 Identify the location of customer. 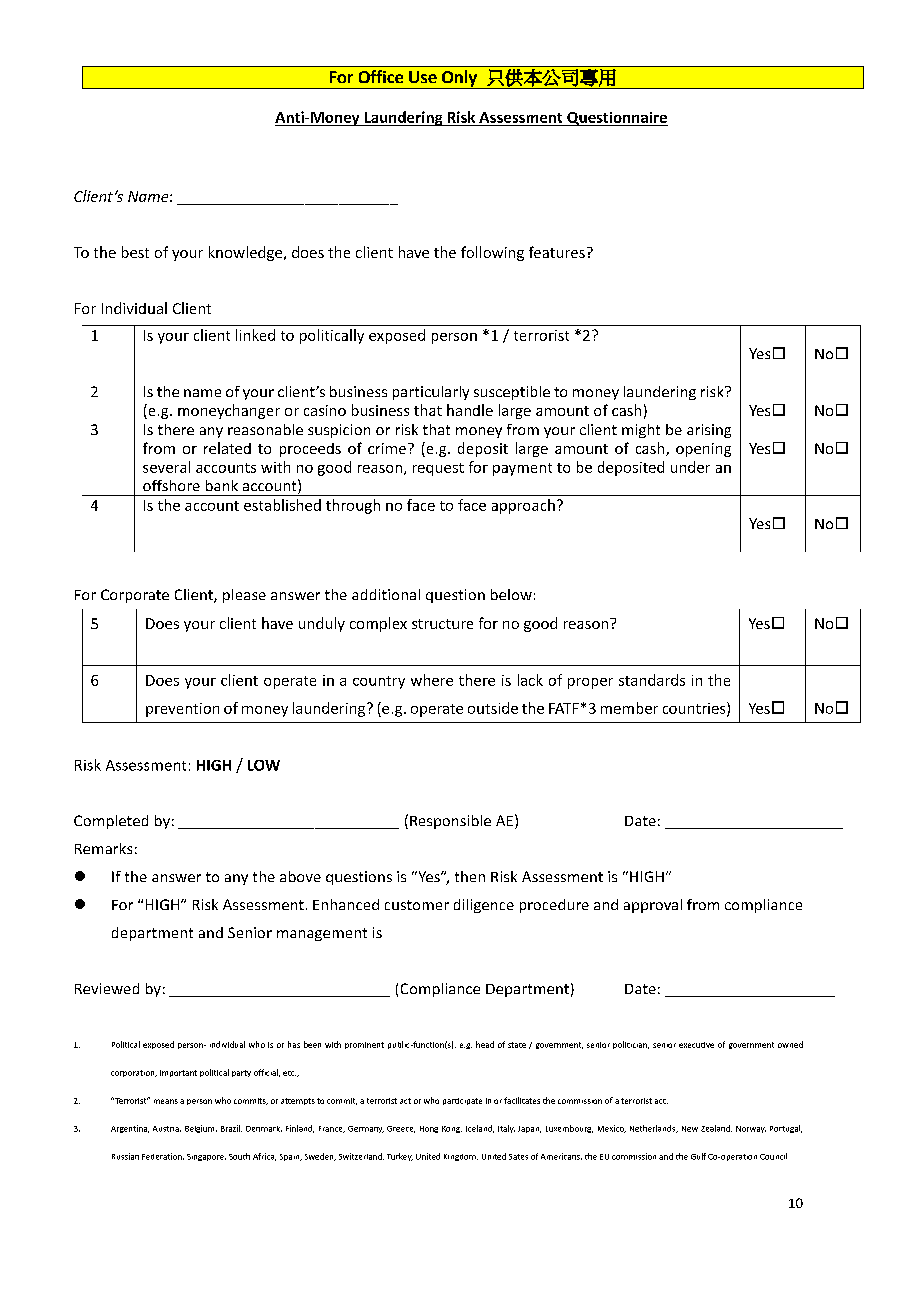
(417, 905).
